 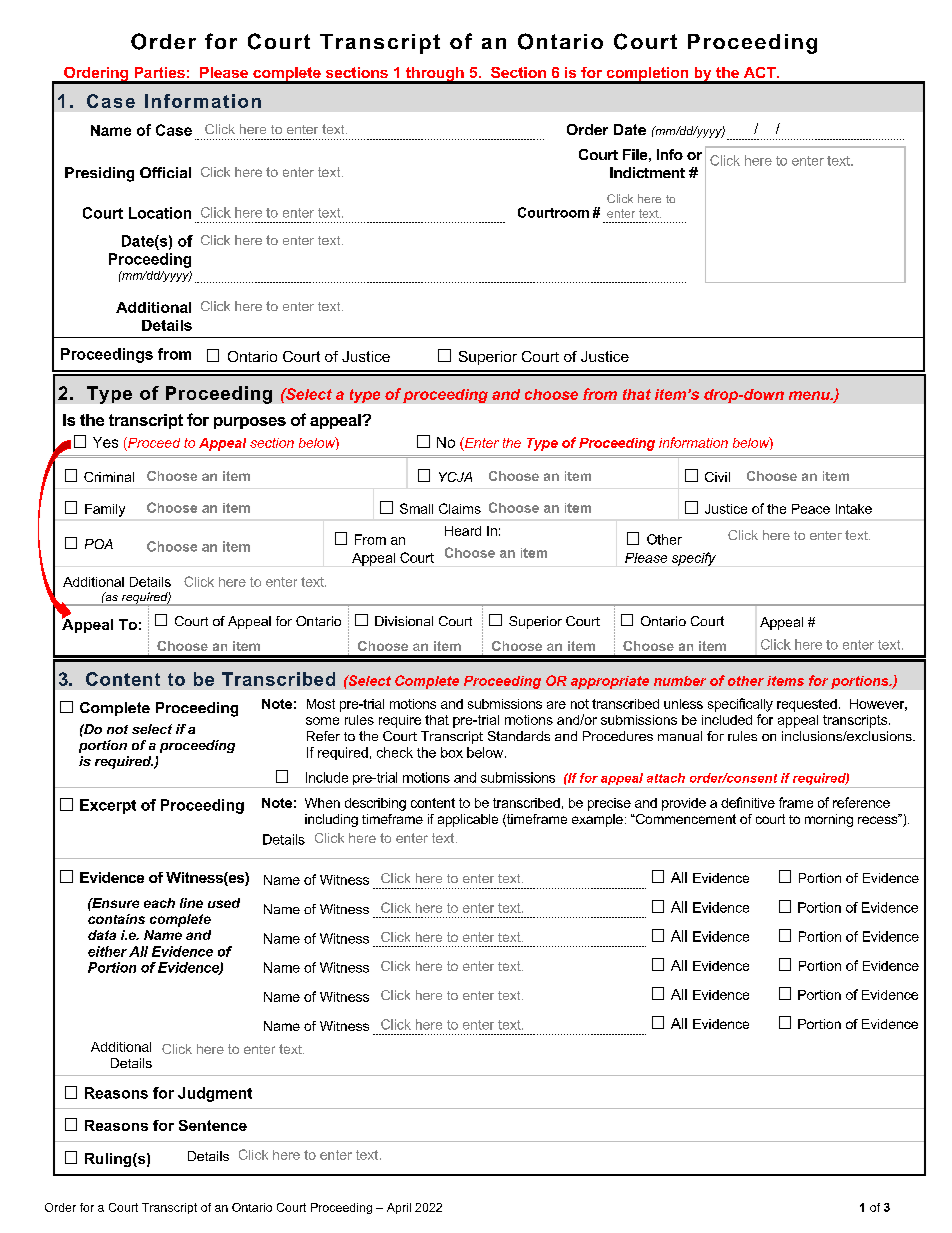 I want to click on purposes, so click(x=250, y=423).
